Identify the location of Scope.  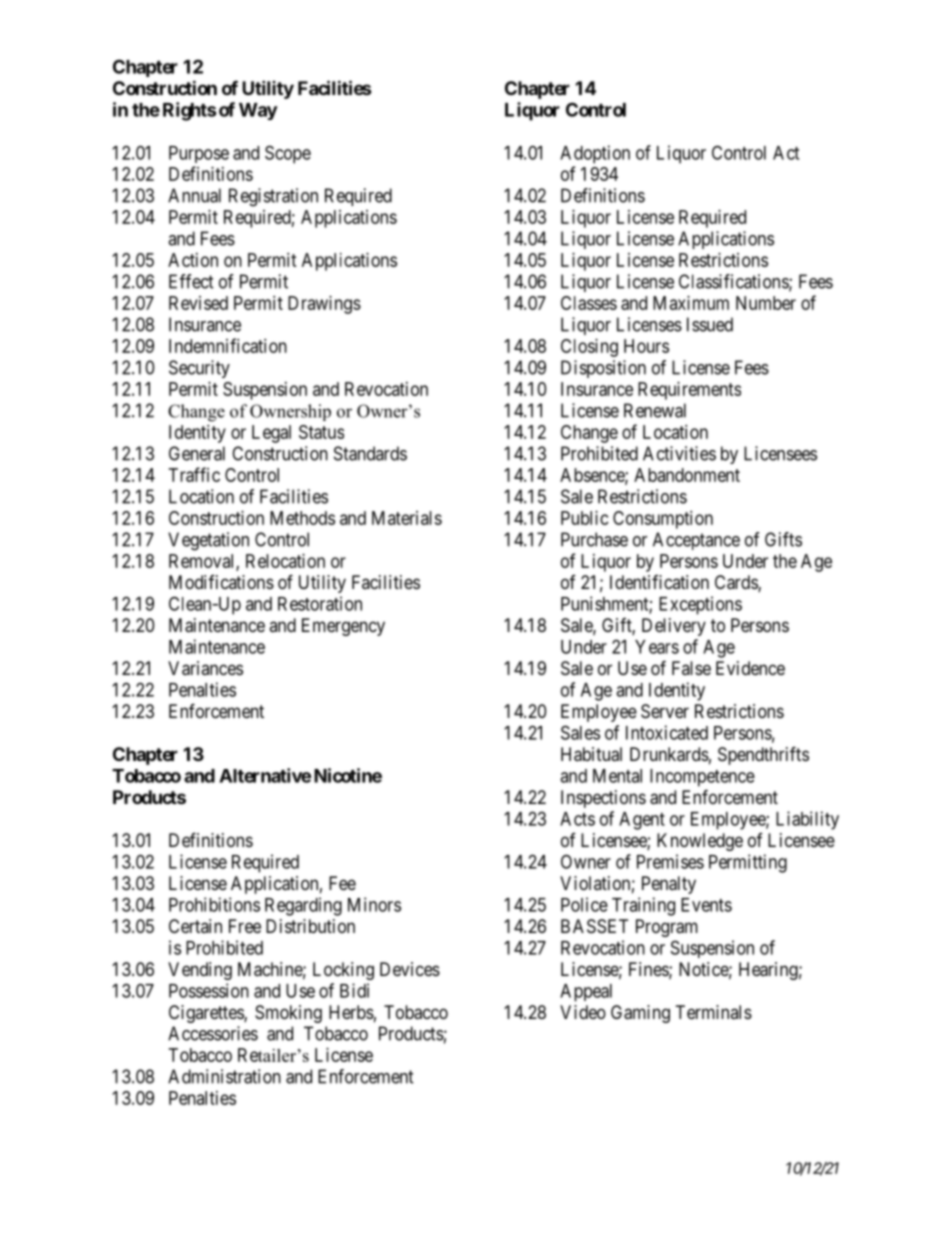
(288, 154).
